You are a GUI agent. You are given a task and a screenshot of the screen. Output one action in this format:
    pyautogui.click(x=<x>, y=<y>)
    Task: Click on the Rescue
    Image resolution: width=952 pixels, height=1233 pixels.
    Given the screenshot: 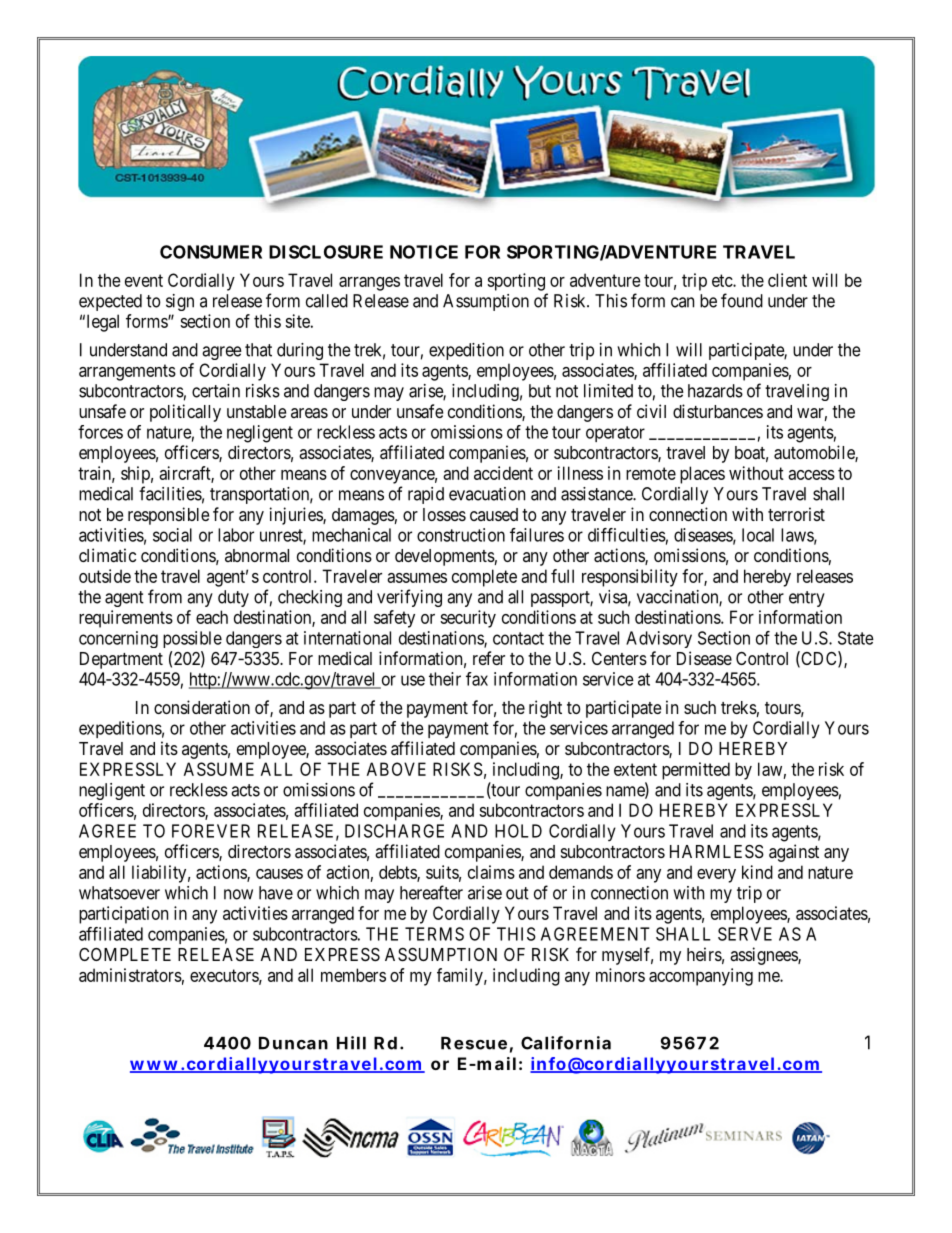 What is the action you would take?
    pyautogui.click(x=474, y=1043)
